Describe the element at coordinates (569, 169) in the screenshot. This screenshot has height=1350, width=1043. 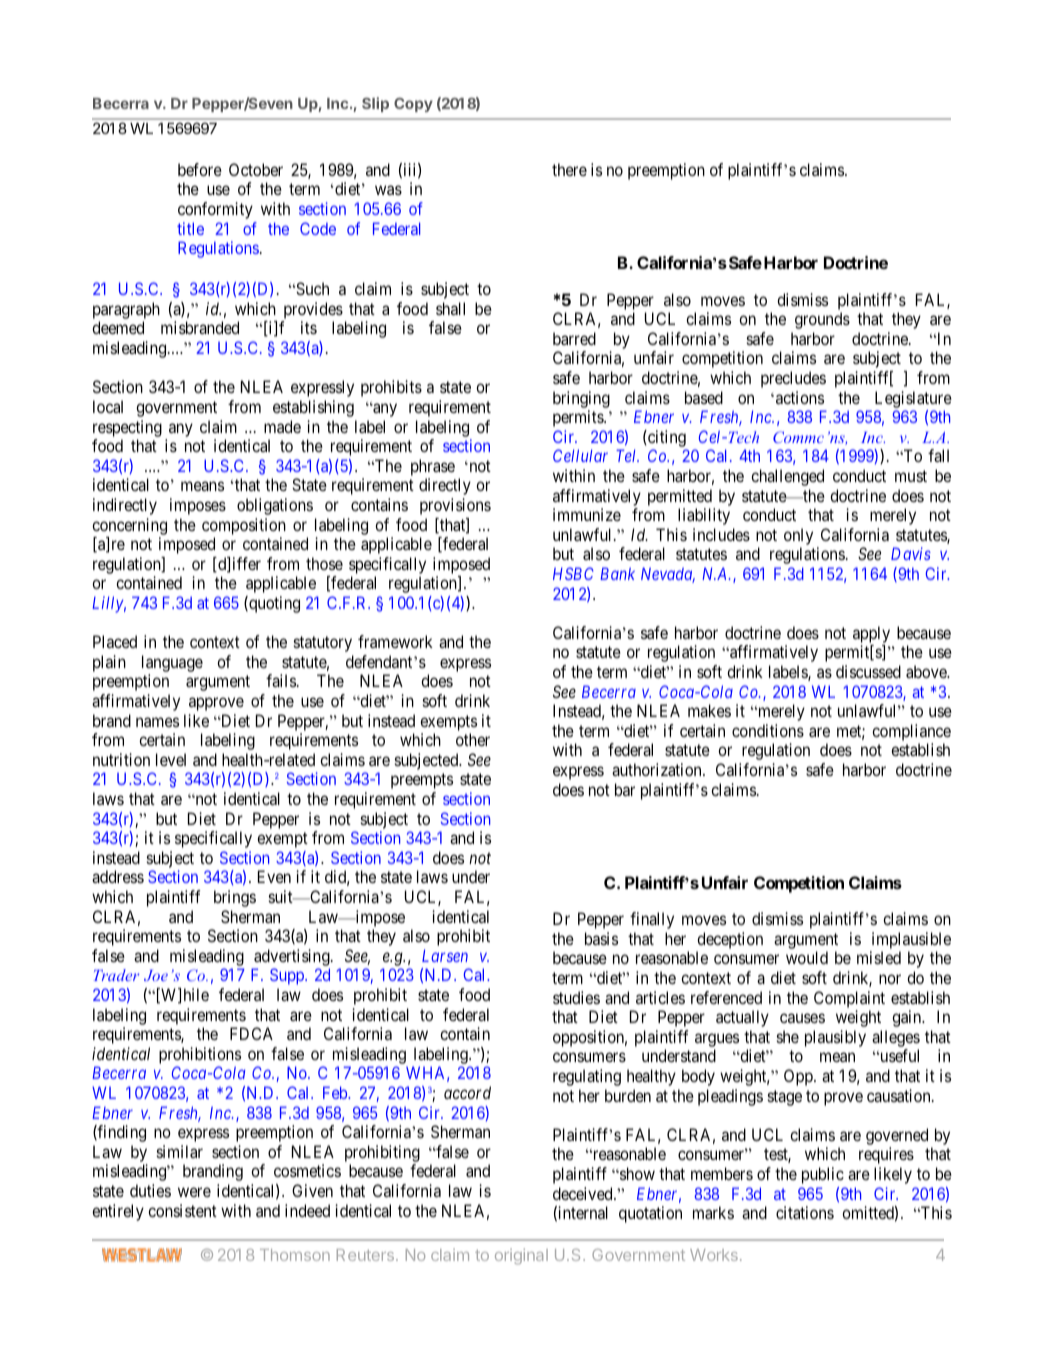
I see `there` at that location.
